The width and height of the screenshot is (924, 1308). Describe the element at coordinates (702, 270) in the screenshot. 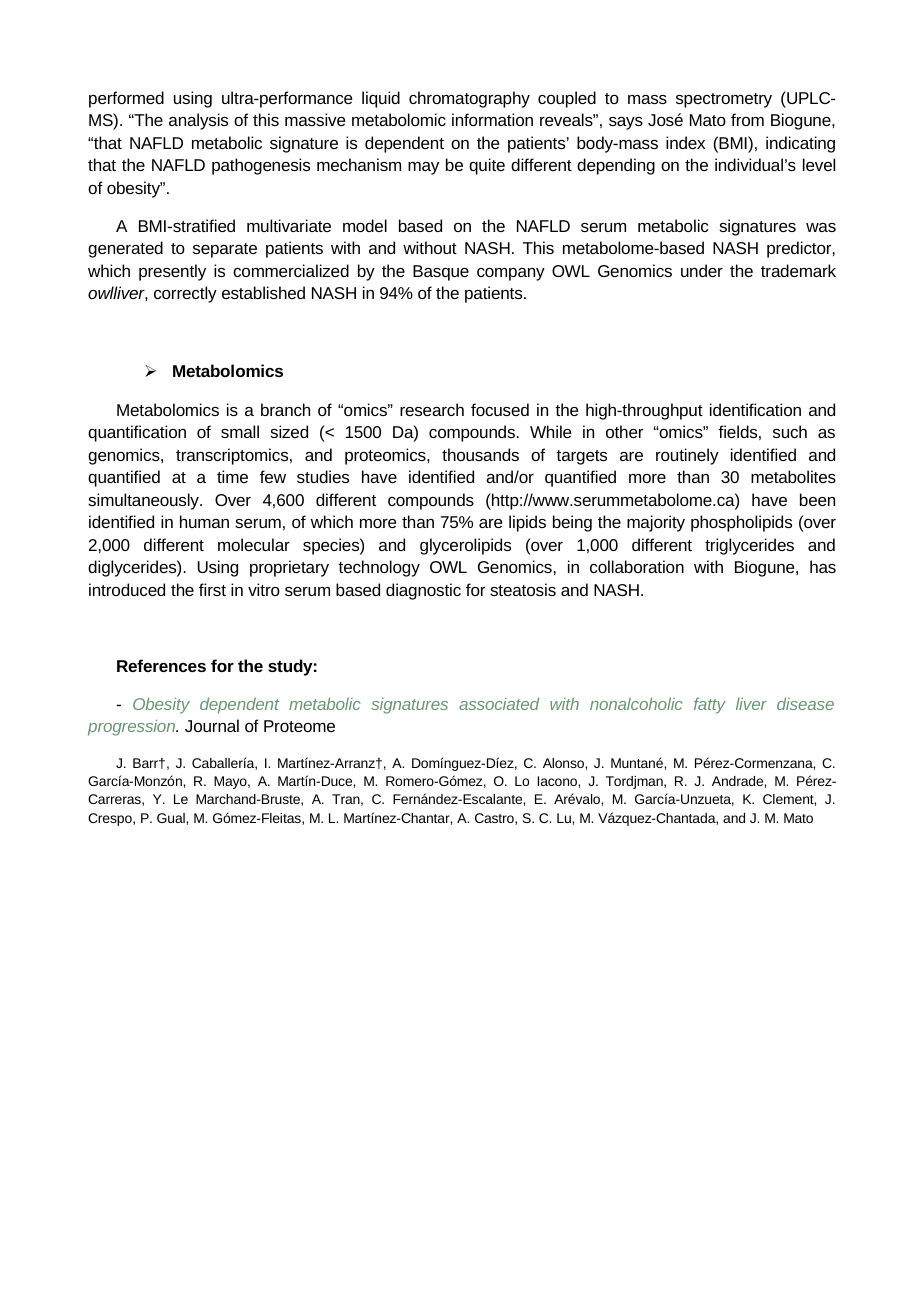

I see `under` at that location.
